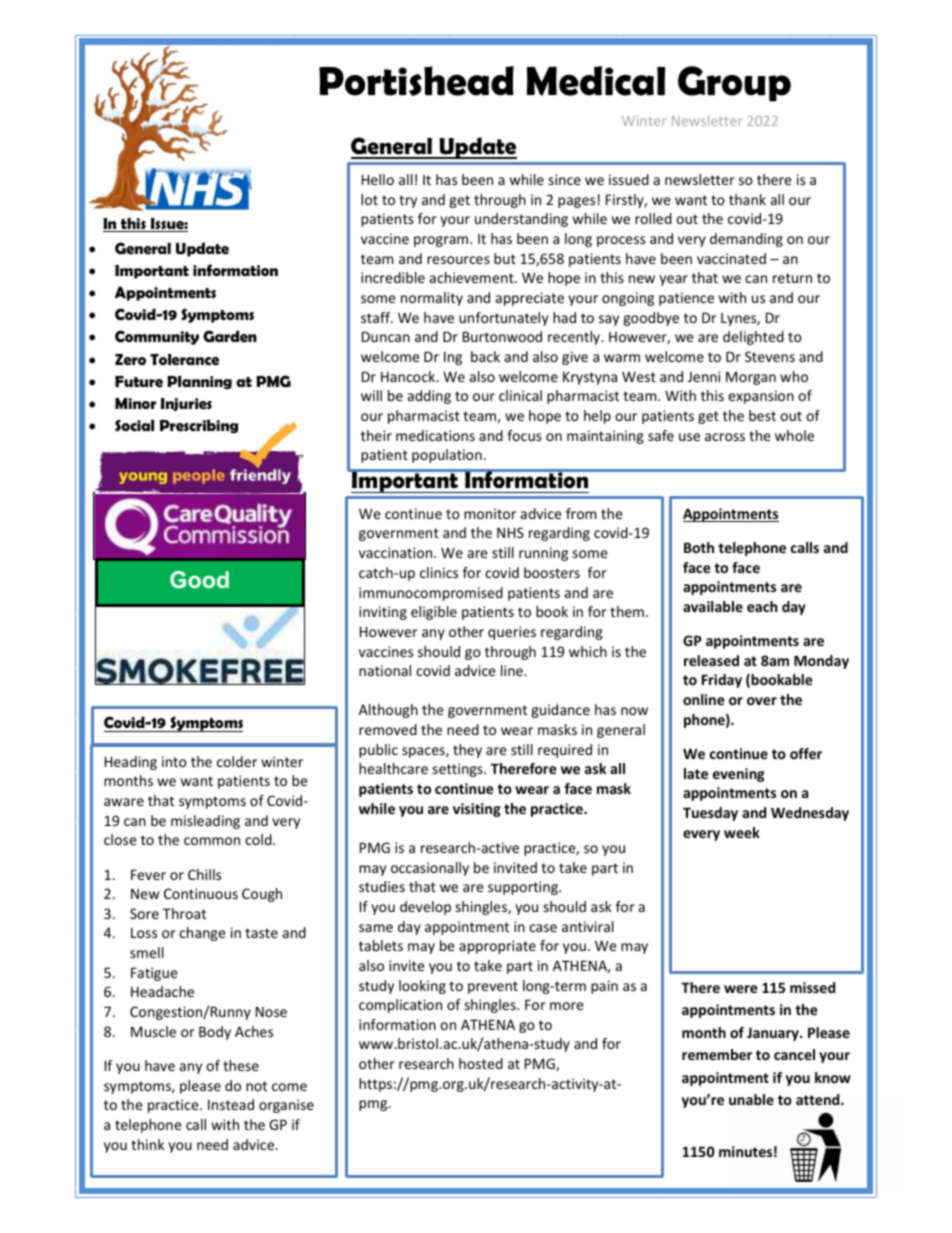  What do you see at coordinates (485, 356) in the document?
I see `back` at bounding box center [485, 356].
